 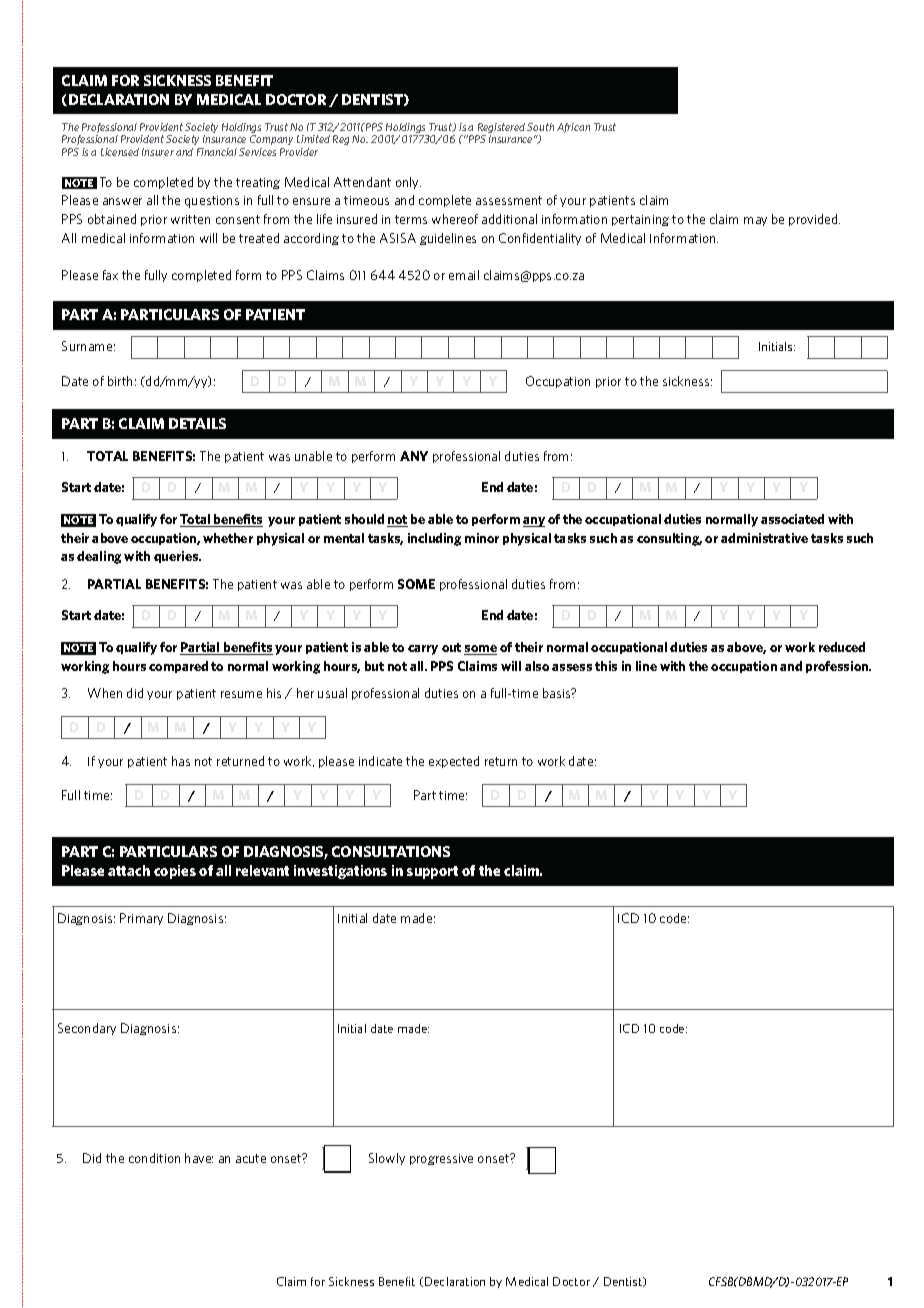 I want to click on have, so click(x=199, y=1158).
